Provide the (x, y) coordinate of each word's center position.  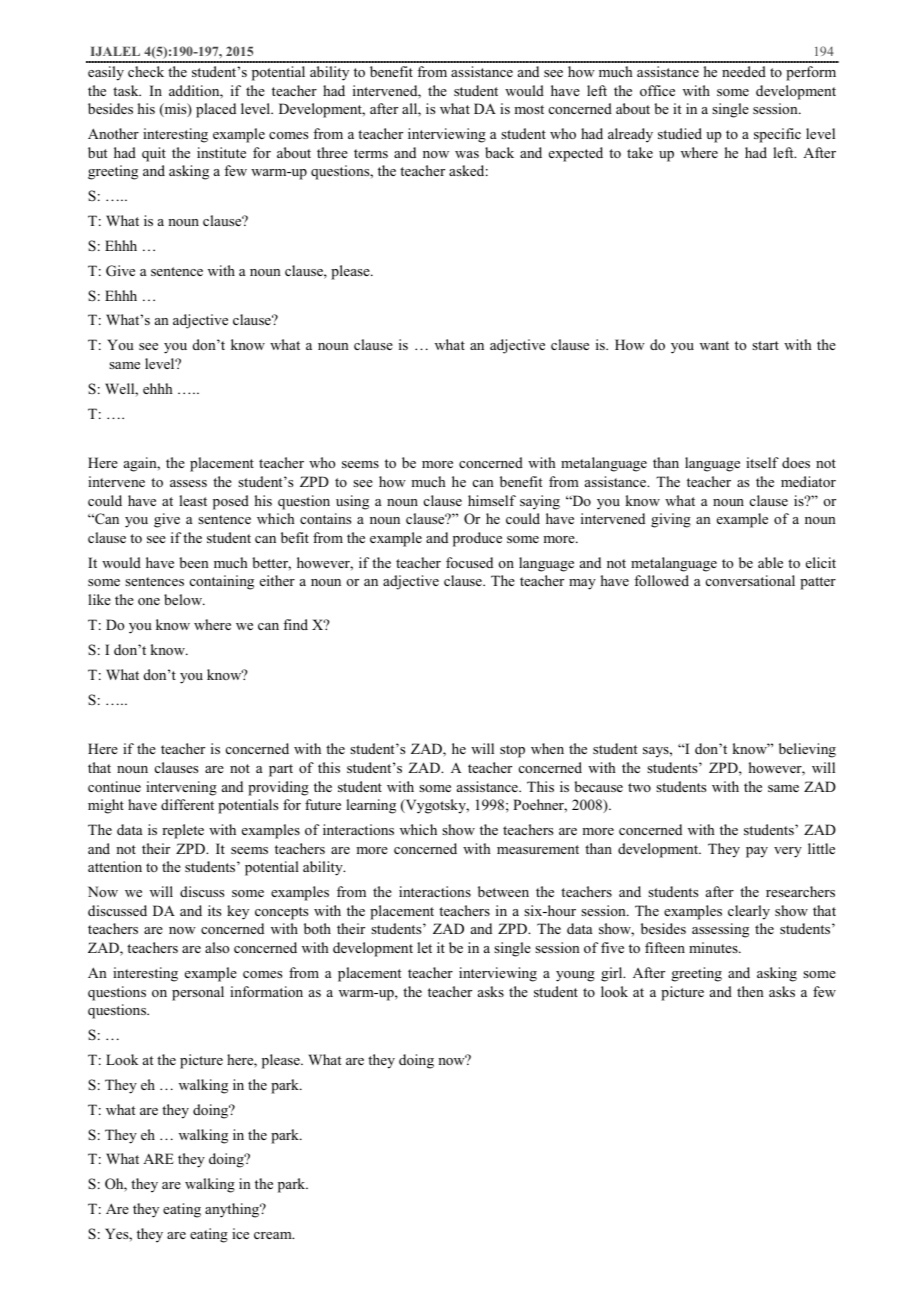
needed (744, 71)
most (529, 109)
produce (477, 539)
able (770, 562)
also (217, 947)
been (194, 562)
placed (216, 110)
